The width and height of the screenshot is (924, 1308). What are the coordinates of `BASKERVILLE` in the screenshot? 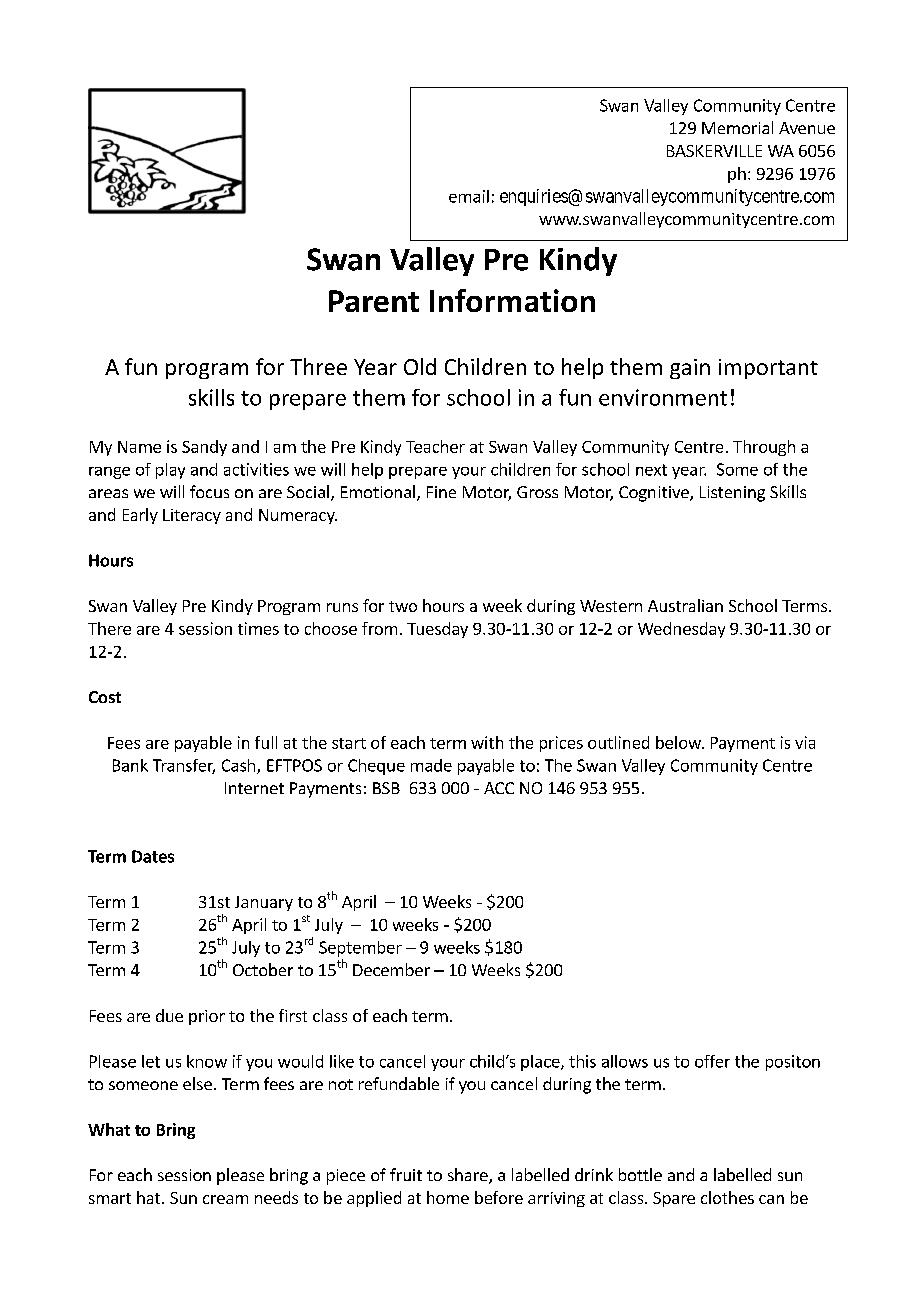 It's located at (714, 151).
